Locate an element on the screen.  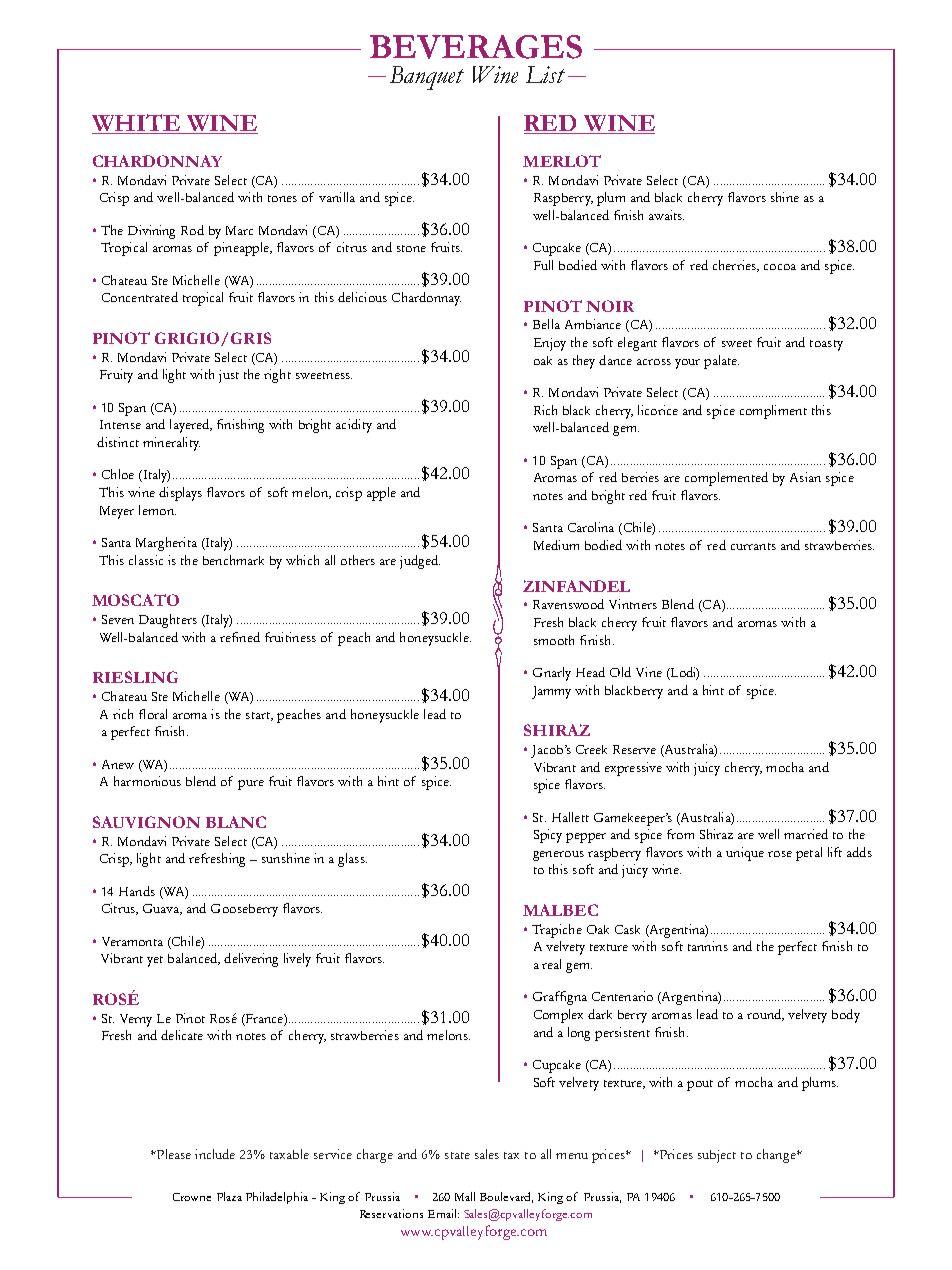
Boulevard is located at coordinates (506, 1197).
